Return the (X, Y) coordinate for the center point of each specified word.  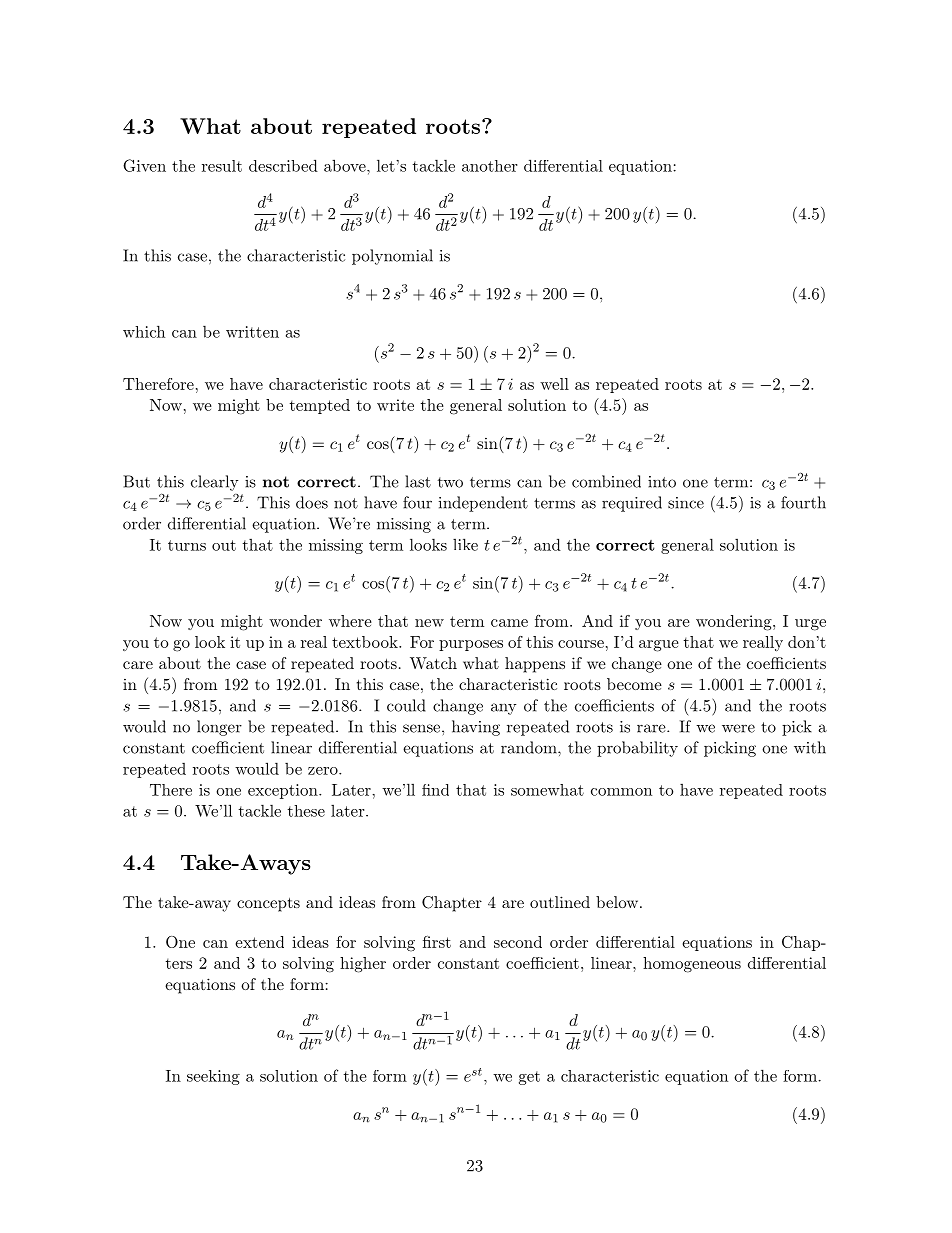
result (222, 166)
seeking (213, 1077)
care (138, 665)
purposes (471, 645)
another (489, 166)
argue (659, 646)
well (554, 384)
